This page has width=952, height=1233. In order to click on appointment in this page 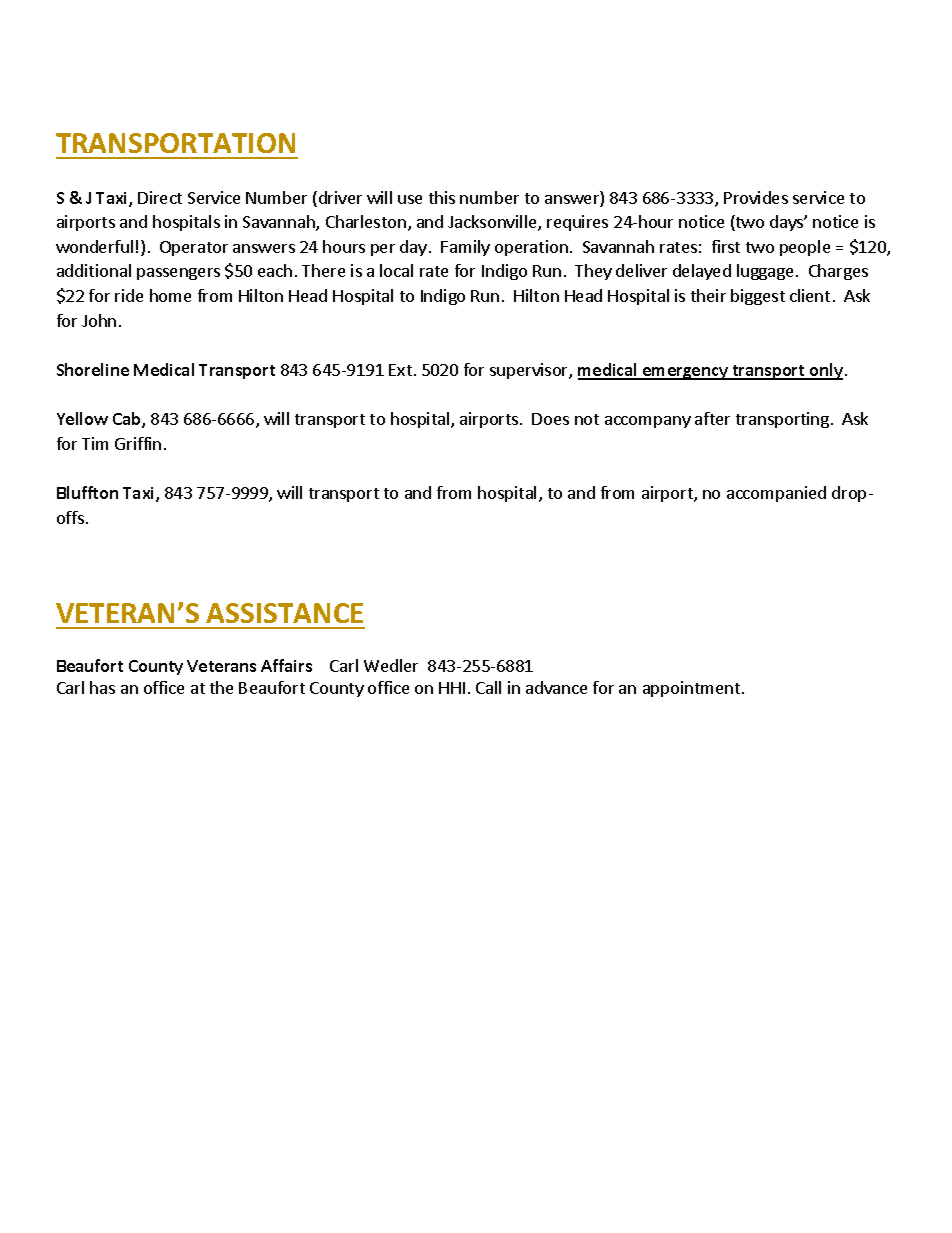, I will do `click(693, 689)`.
